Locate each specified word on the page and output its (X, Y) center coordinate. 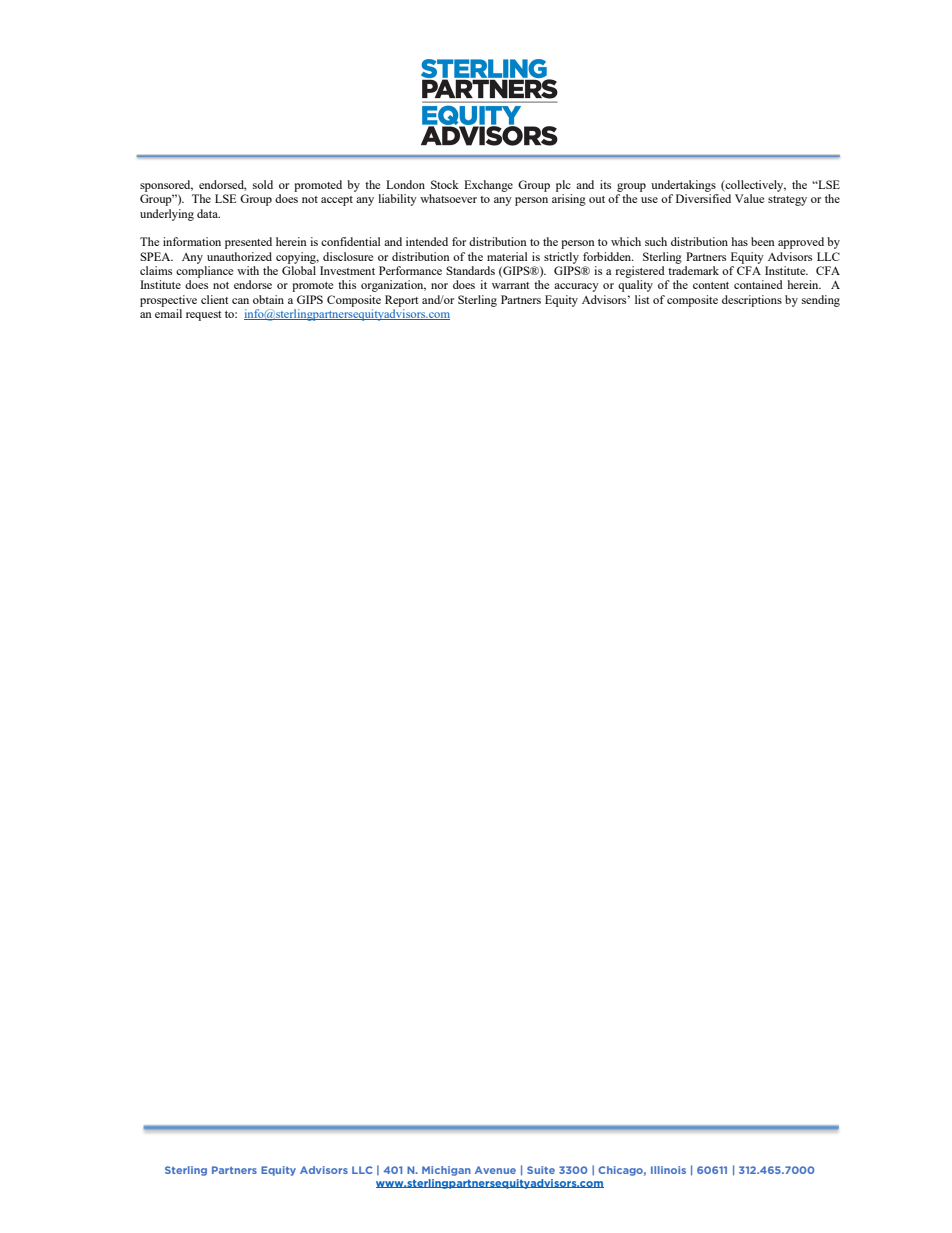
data (208, 213)
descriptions (752, 301)
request (203, 316)
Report (401, 301)
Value (749, 198)
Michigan (446, 1171)
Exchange (488, 186)
